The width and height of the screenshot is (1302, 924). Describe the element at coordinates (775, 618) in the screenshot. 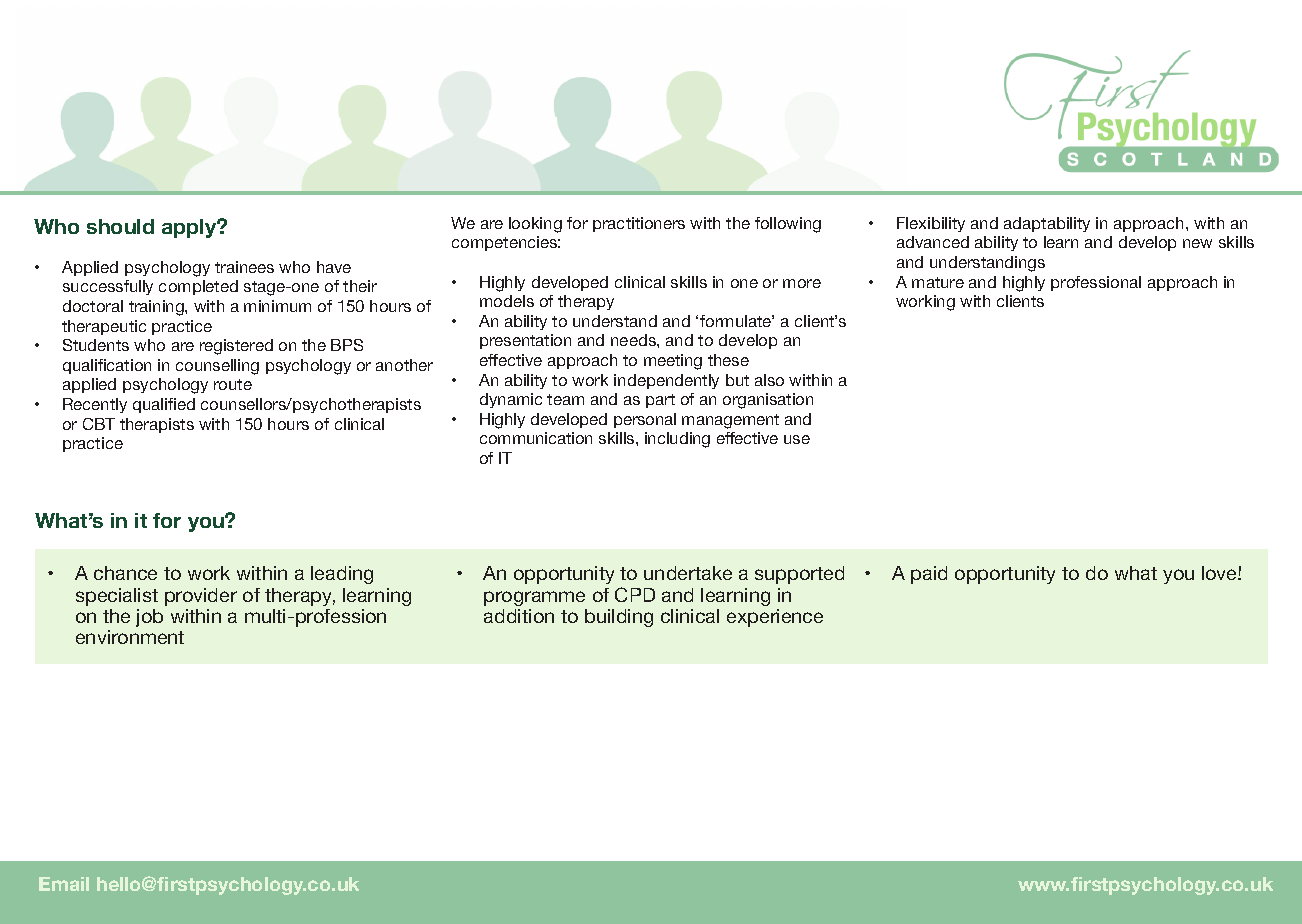

I see `experience` at that location.
